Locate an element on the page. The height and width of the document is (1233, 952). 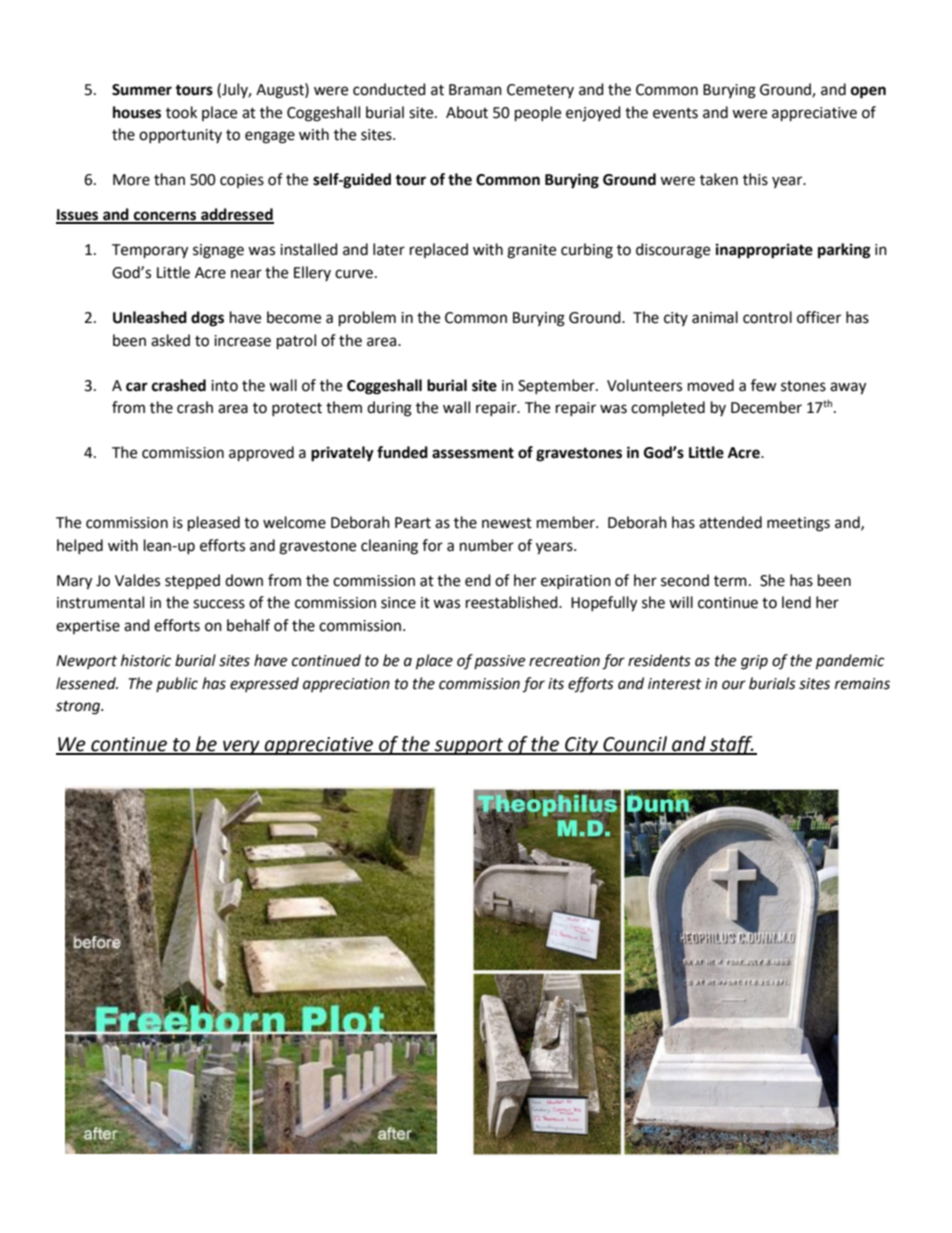
very is located at coordinates (241, 747).
